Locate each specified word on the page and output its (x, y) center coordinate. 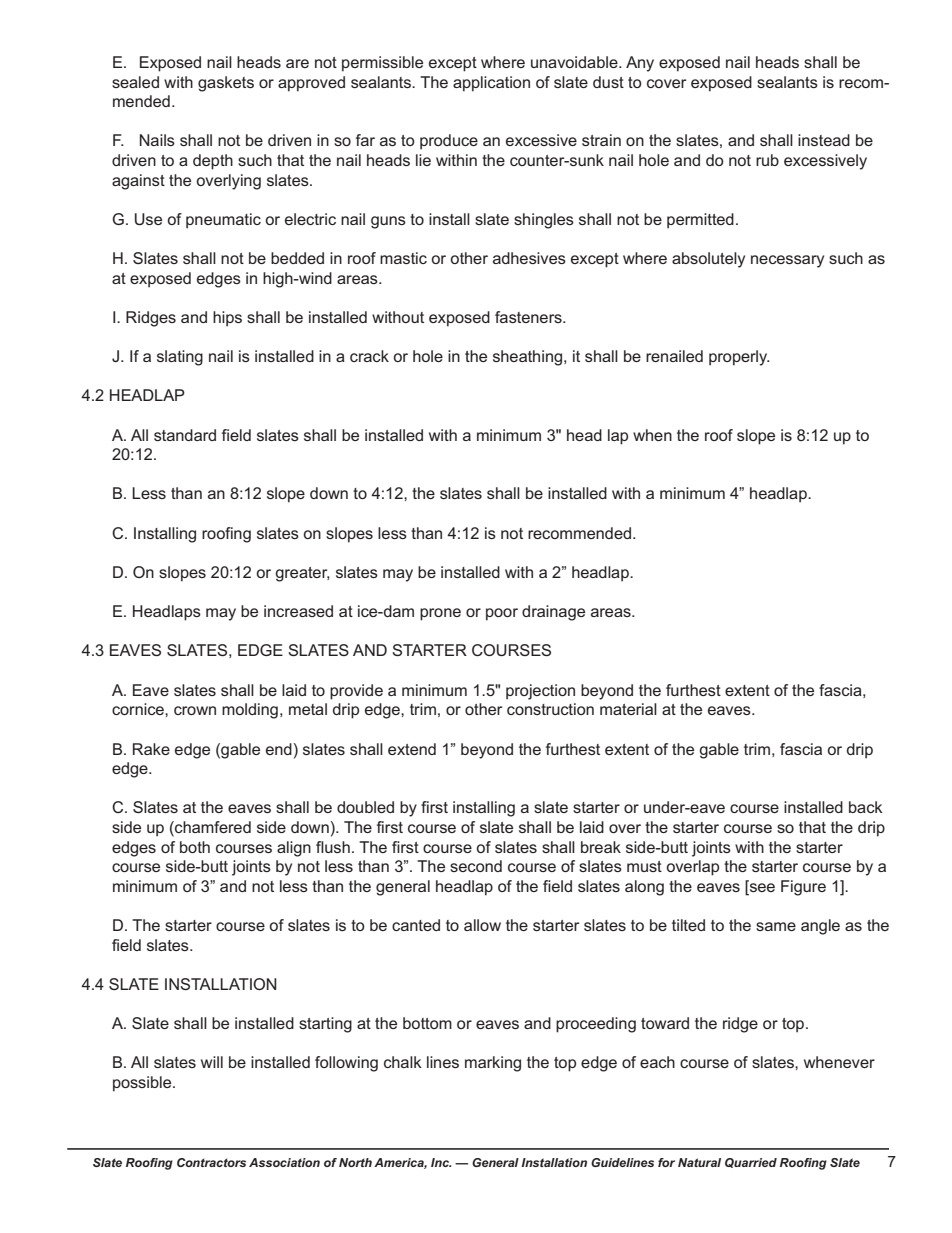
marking (493, 1064)
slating (180, 358)
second (476, 866)
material (628, 709)
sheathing (529, 358)
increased (298, 611)
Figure (803, 888)
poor (502, 614)
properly (739, 358)
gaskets (226, 84)
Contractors (211, 1162)
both (195, 847)
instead (824, 140)
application (491, 84)
